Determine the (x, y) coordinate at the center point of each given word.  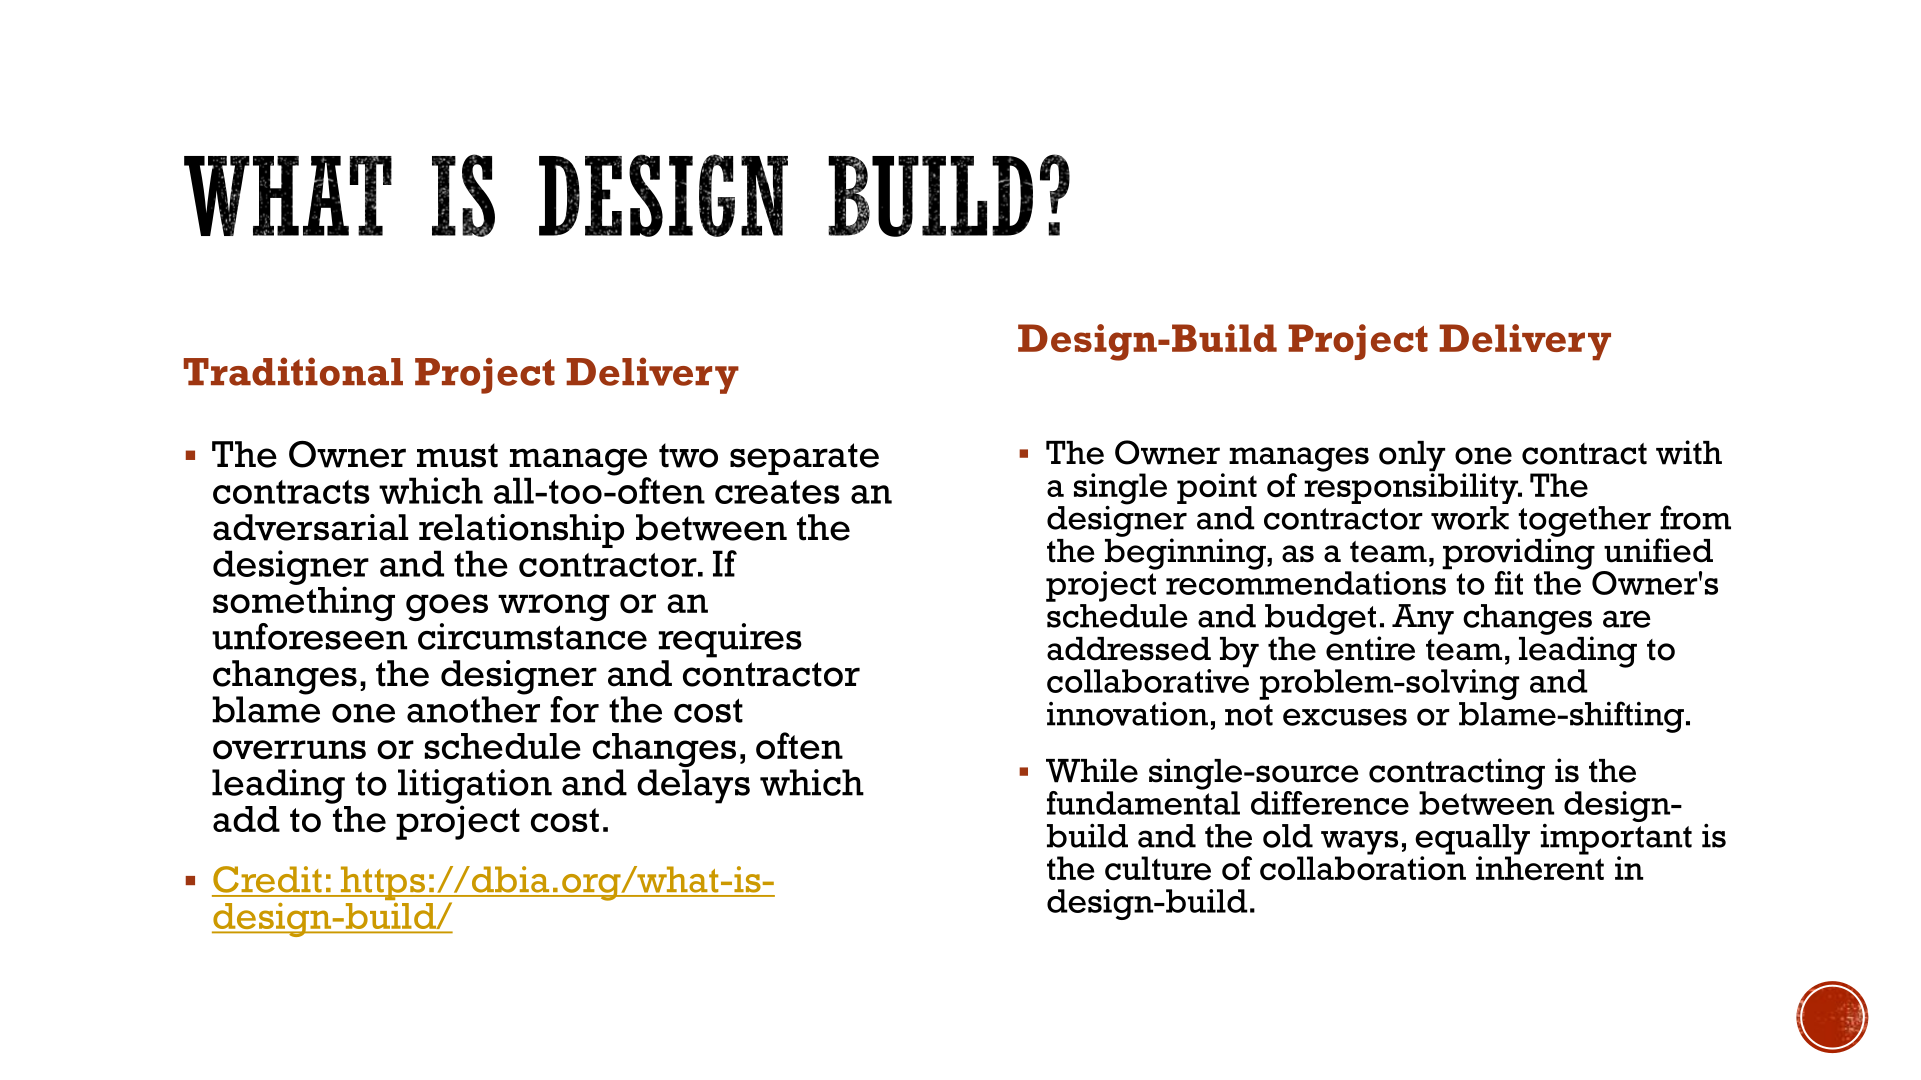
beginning (1185, 554)
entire (1370, 647)
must (457, 455)
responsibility (1412, 487)
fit (1509, 583)
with (1689, 452)
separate (804, 459)
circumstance (532, 636)
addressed (1129, 649)
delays (693, 786)
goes (447, 609)
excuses (1345, 717)
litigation (475, 787)
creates (777, 492)
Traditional (293, 371)
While (1092, 770)
